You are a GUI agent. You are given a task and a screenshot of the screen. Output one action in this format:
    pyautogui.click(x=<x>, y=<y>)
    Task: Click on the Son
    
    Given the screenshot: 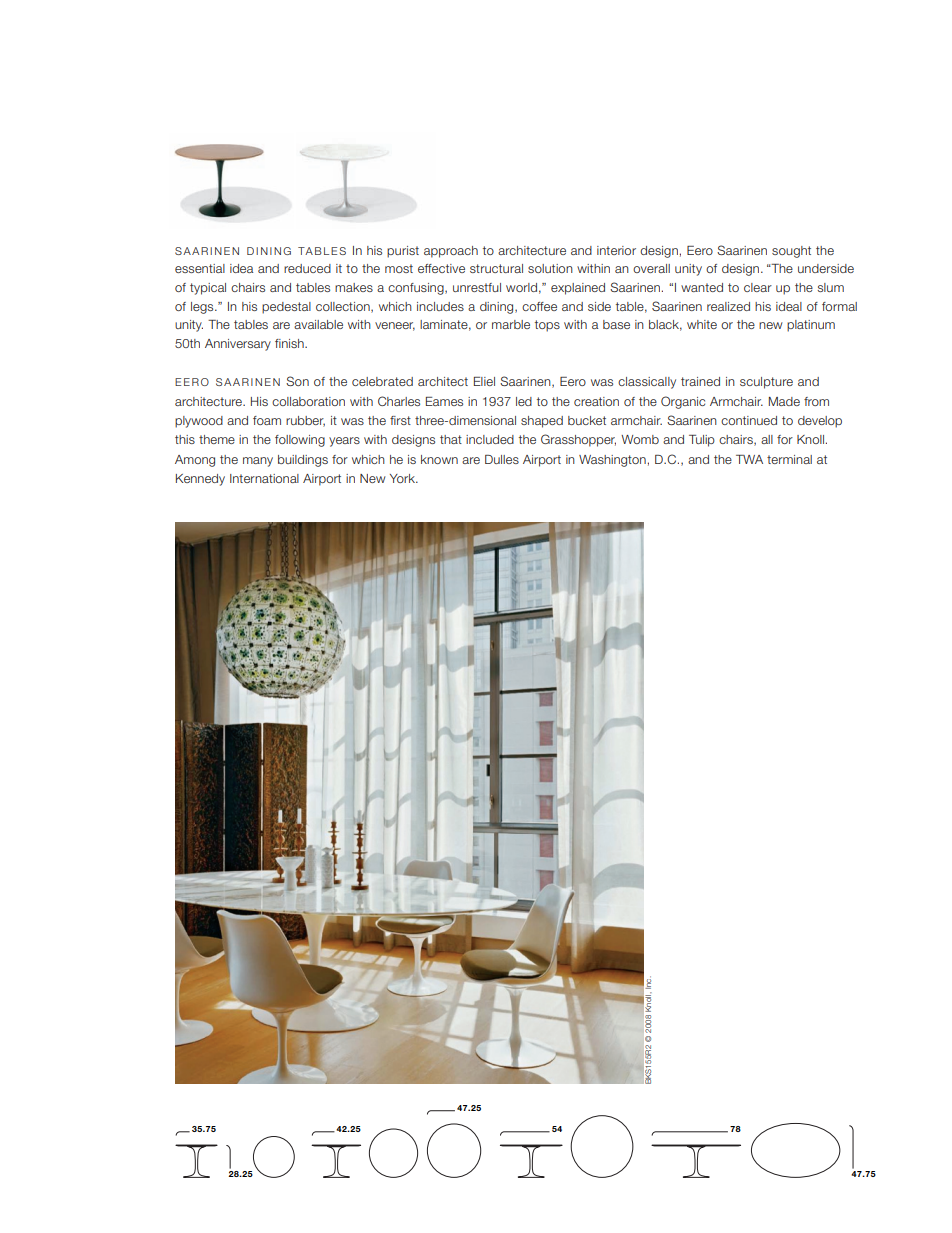 What is the action you would take?
    pyautogui.click(x=297, y=381)
